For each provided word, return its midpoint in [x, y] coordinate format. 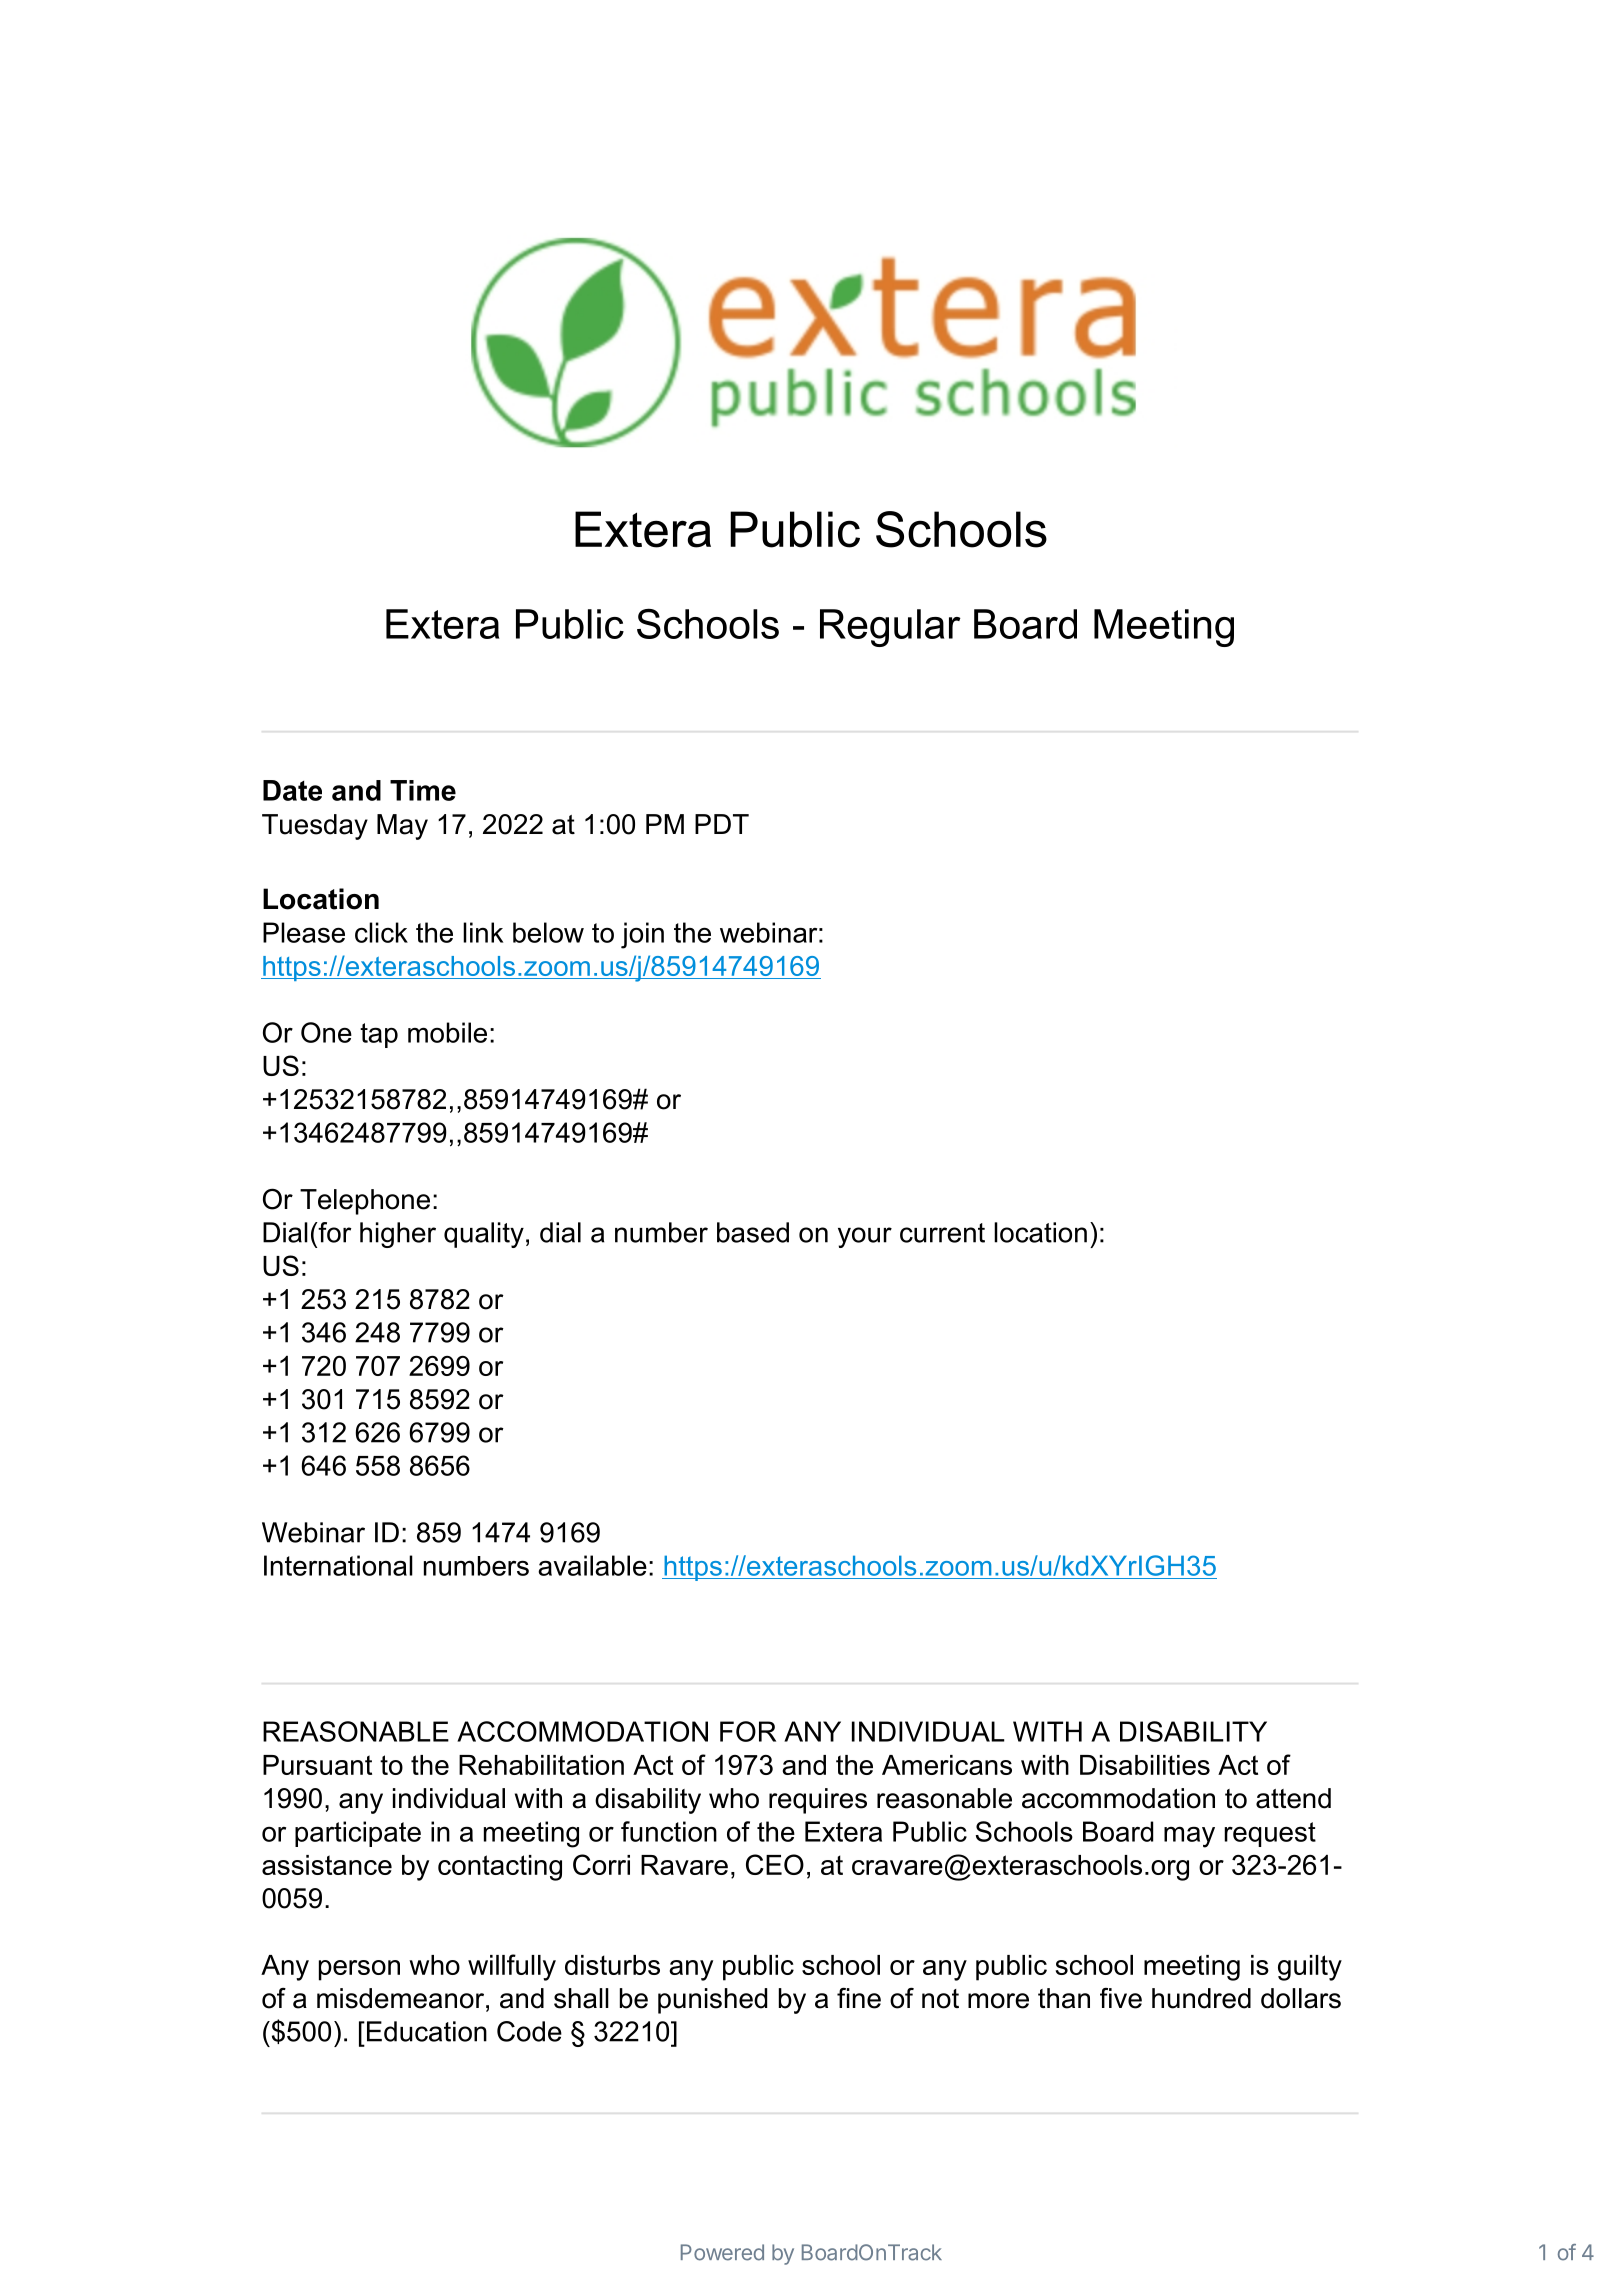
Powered [722, 2252]
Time [423, 790]
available [592, 1565]
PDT [722, 824]
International [338, 1565]
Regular [890, 628]
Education [427, 2031]
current [942, 1233]
